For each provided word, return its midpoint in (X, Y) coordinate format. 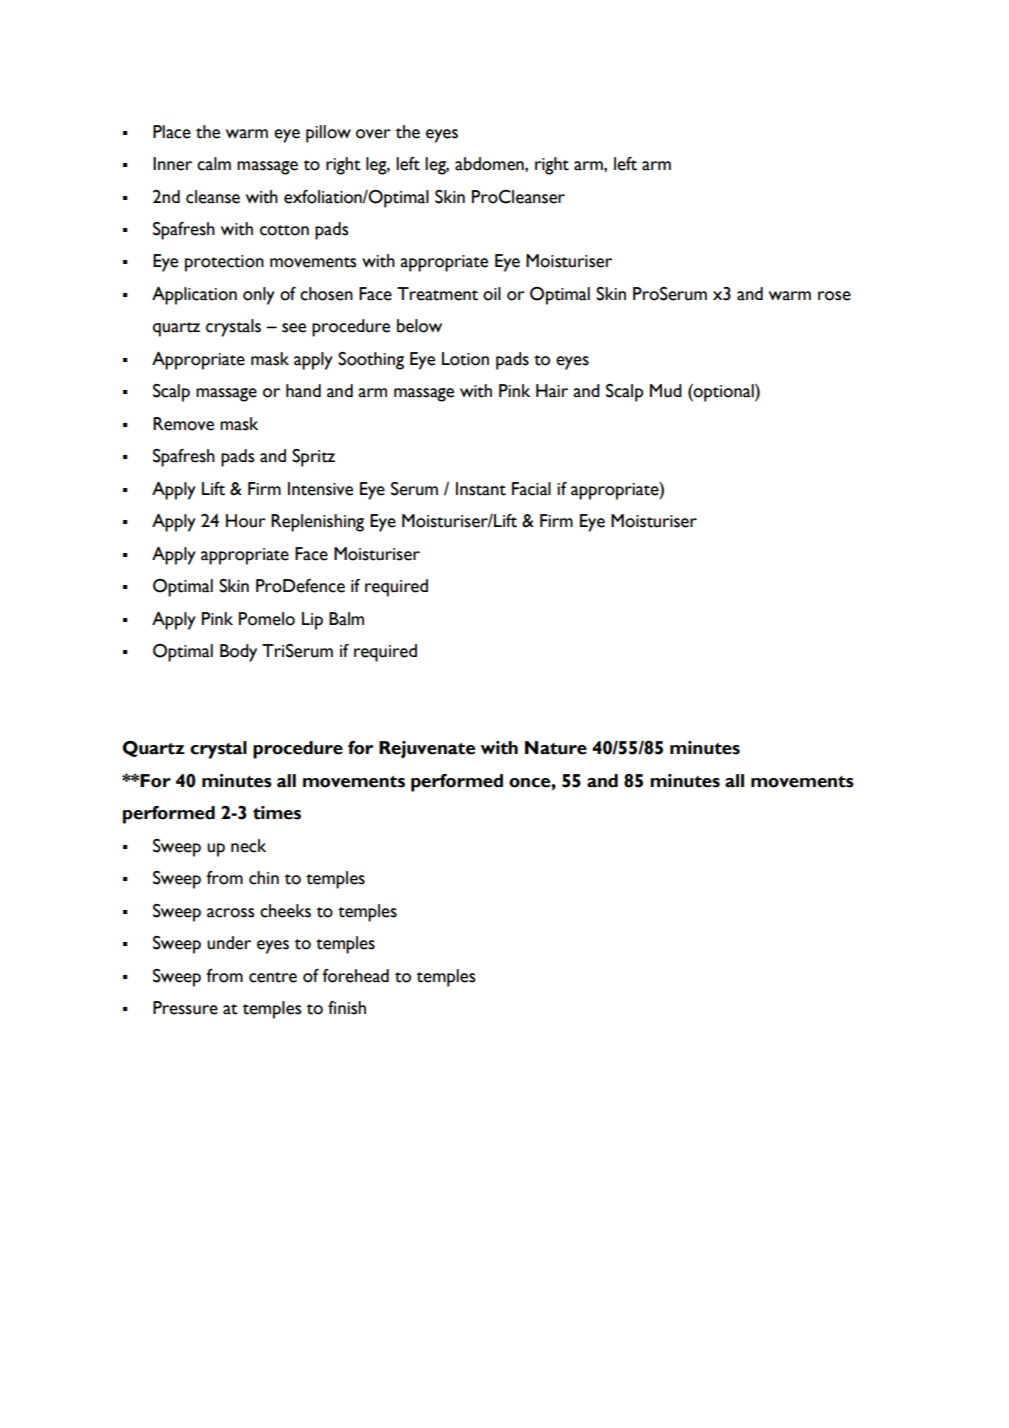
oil (492, 294)
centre (273, 977)
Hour (246, 521)
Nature (556, 748)
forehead (355, 976)
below (419, 326)
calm (214, 164)
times (277, 813)
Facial (531, 489)
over (373, 134)
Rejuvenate (427, 750)
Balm (346, 619)
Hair (552, 391)
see (294, 328)
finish (347, 1008)
